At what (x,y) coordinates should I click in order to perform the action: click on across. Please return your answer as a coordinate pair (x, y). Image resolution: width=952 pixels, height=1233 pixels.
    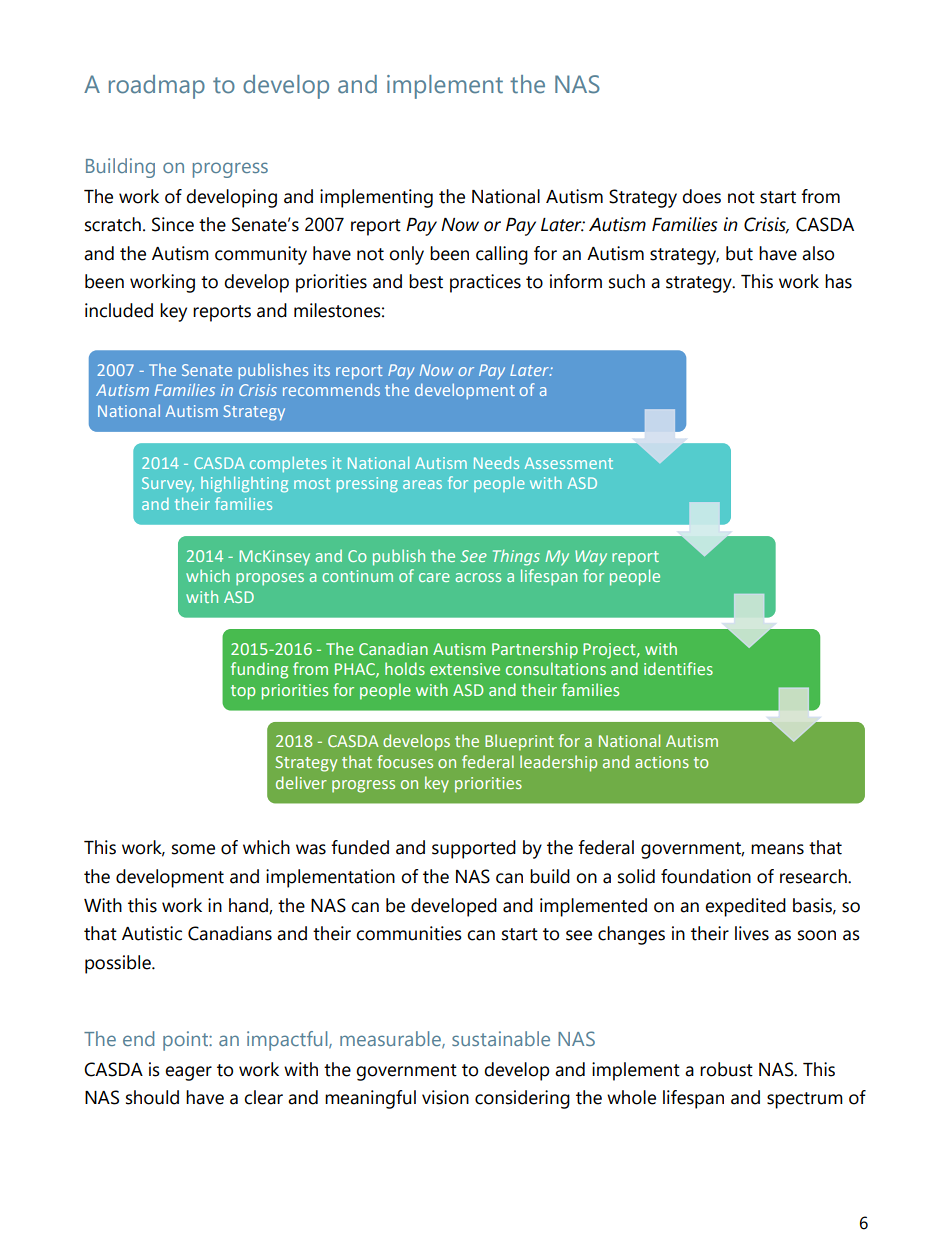
    Looking at the image, I should click on (478, 577).
